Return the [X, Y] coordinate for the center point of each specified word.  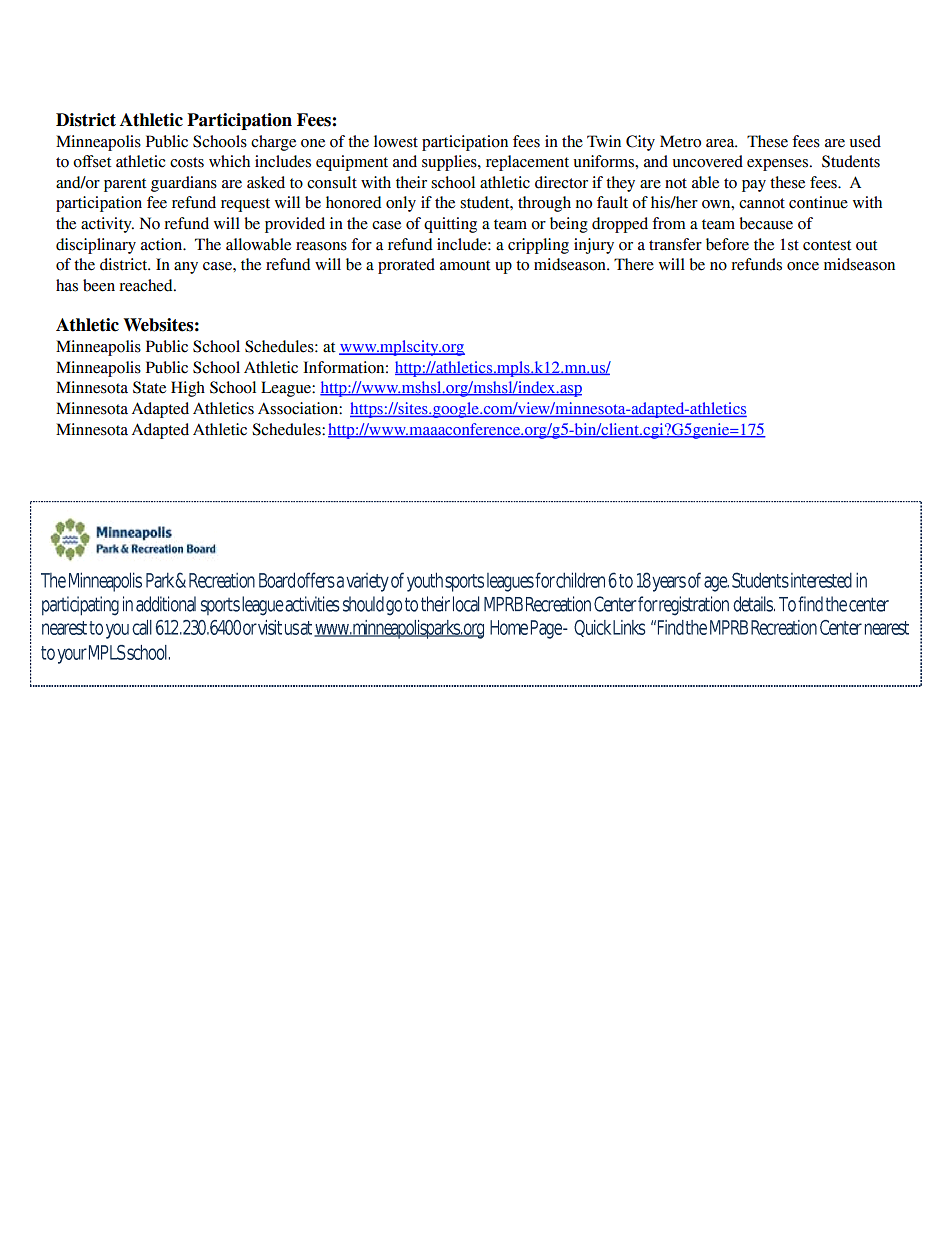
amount [465, 265]
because [766, 223]
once [803, 266]
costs [187, 162]
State [149, 387]
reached [147, 285]
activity [107, 225]
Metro [680, 141]
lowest [396, 141]
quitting [450, 225]
